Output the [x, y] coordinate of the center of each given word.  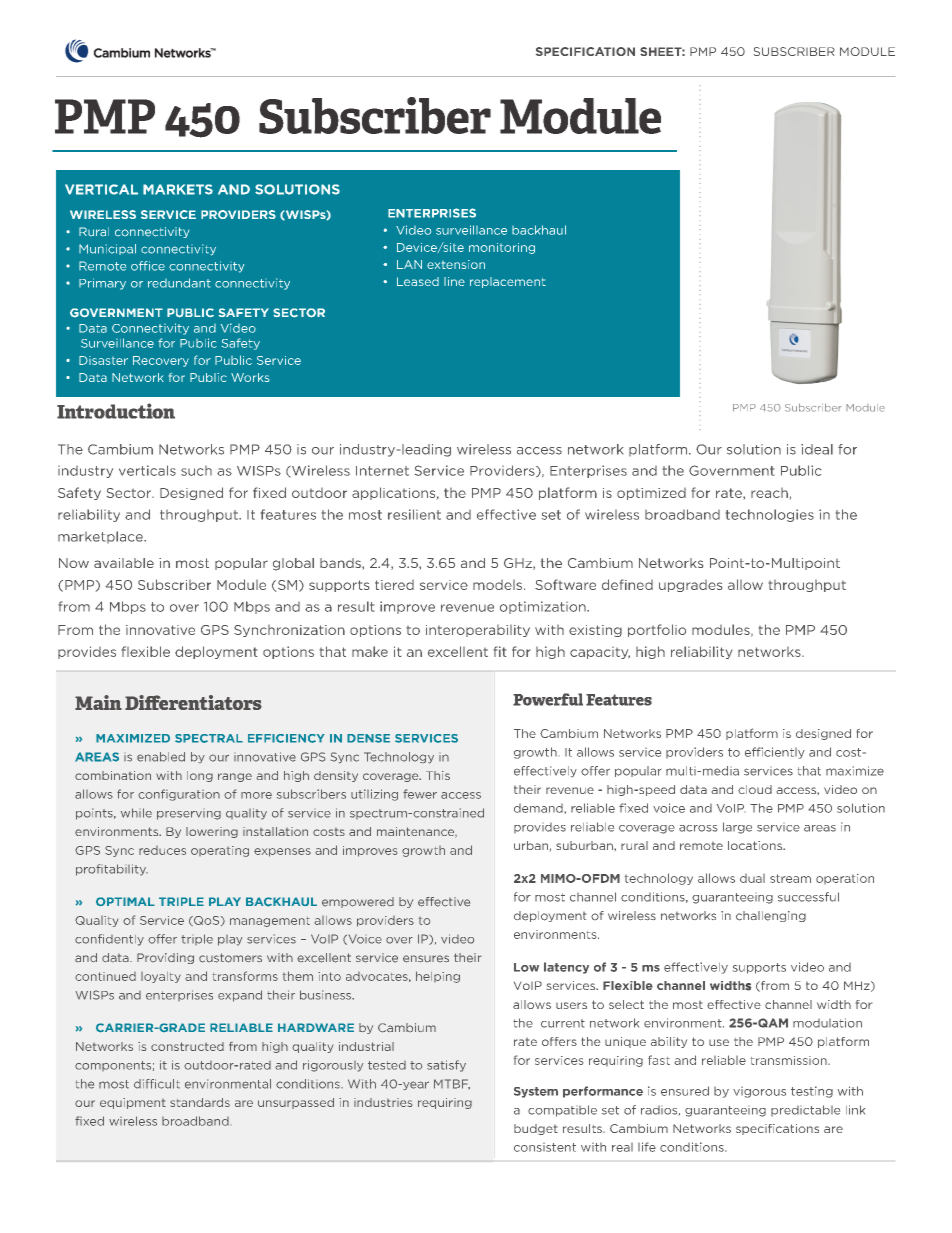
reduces [162, 850]
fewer [420, 794]
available [124, 563]
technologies [770, 515]
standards [200, 1102]
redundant [179, 283]
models [497, 585]
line [454, 281]
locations [756, 845]
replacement [508, 282]
